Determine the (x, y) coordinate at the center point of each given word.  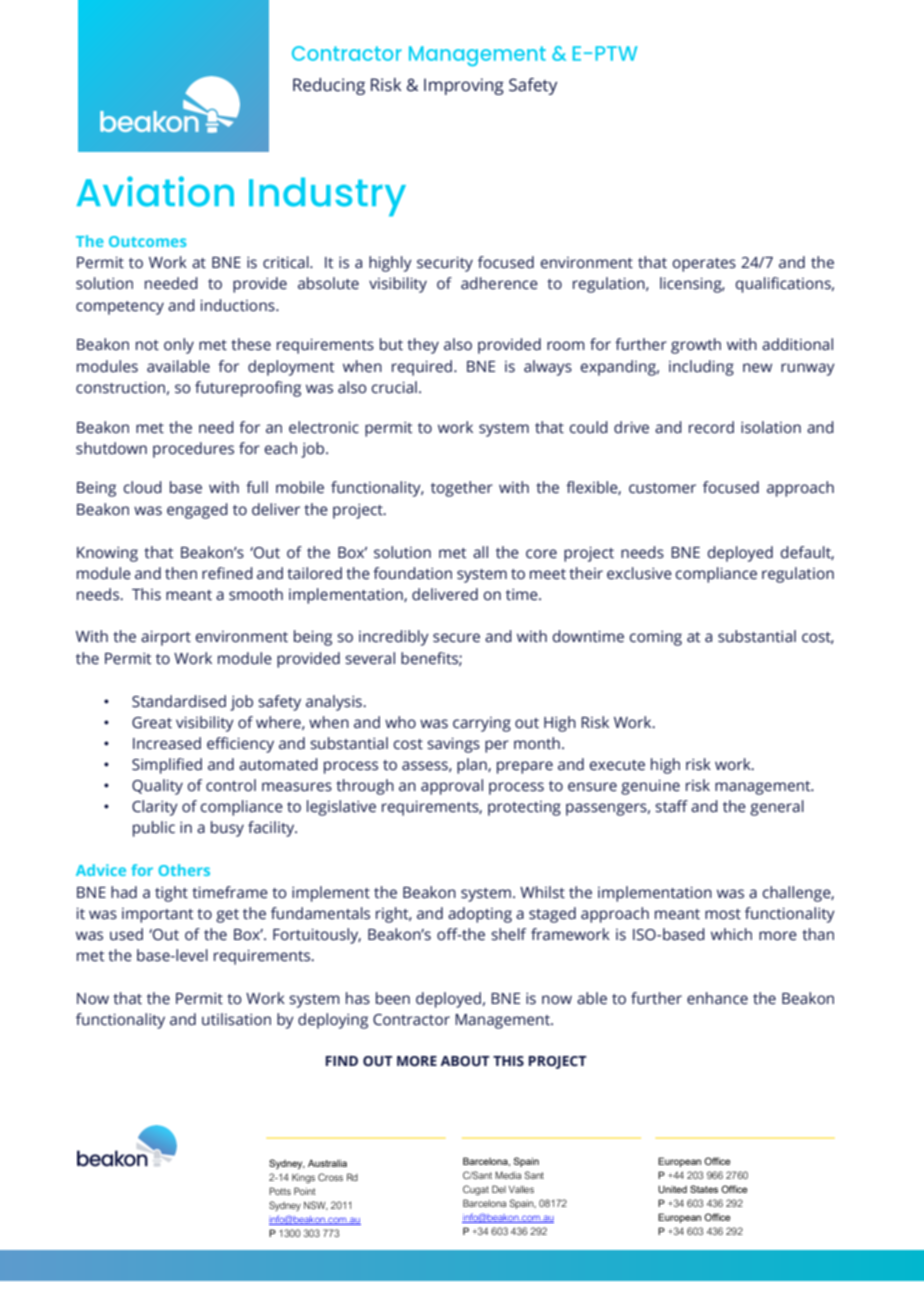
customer (662, 488)
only (179, 346)
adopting (480, 915)
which (731, 934)
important (157, 915)
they (423, 346)
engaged (197, 511)
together (462, 489)
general (777, 808)
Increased (167, 743)
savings (453, 745)
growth (696, 346)
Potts (280, 1191)
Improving (464, 86)
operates (704, 265)
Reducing (329, 86)
